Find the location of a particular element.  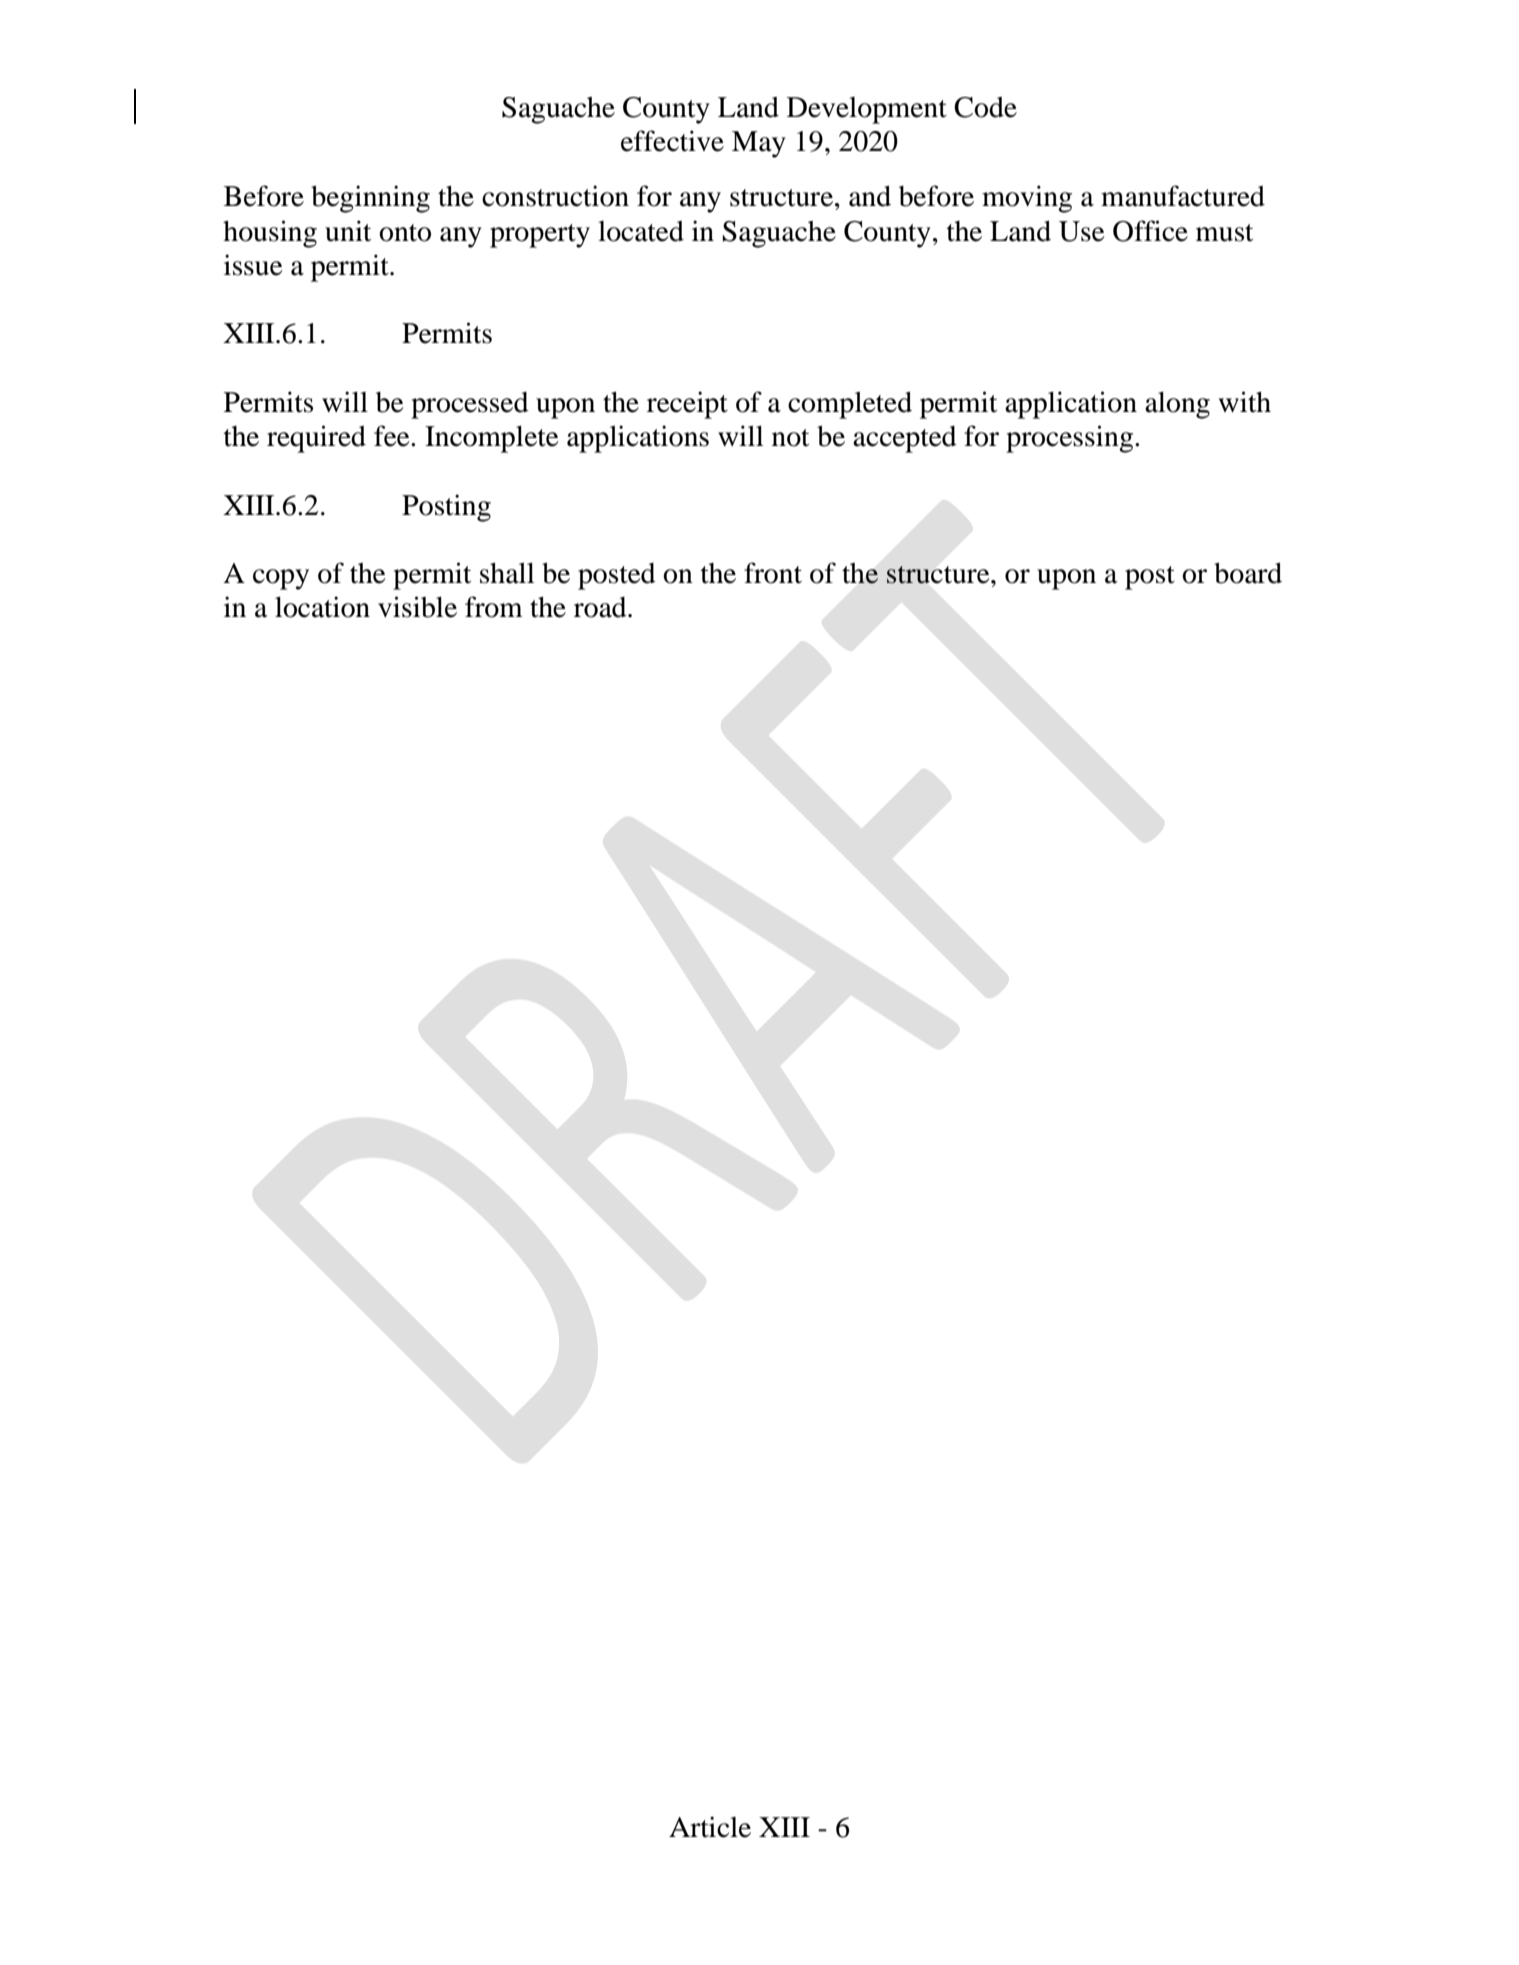

processing is located at coordinates (1071, 439).
